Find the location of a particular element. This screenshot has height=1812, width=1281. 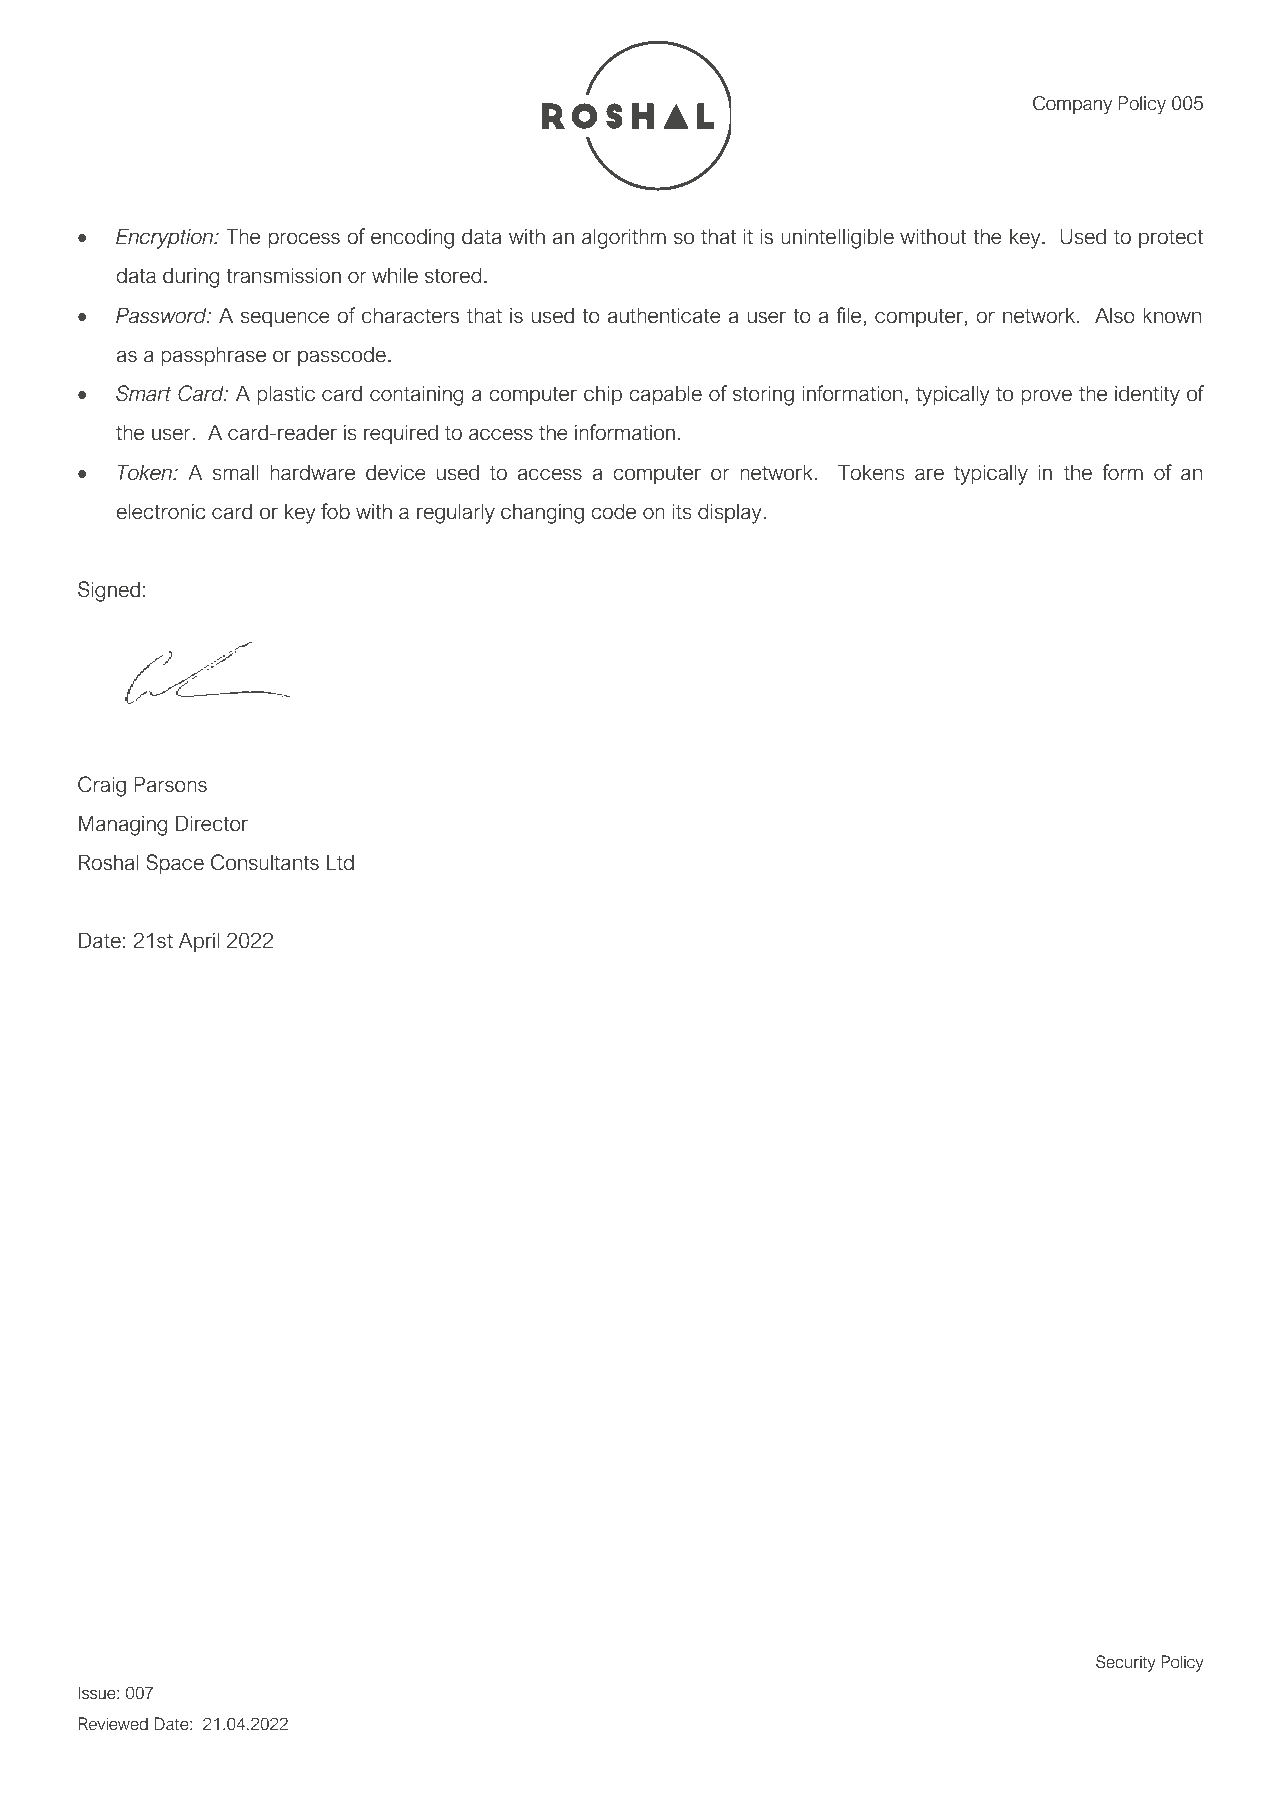

algorithm is located at coordinates (624, 238).
